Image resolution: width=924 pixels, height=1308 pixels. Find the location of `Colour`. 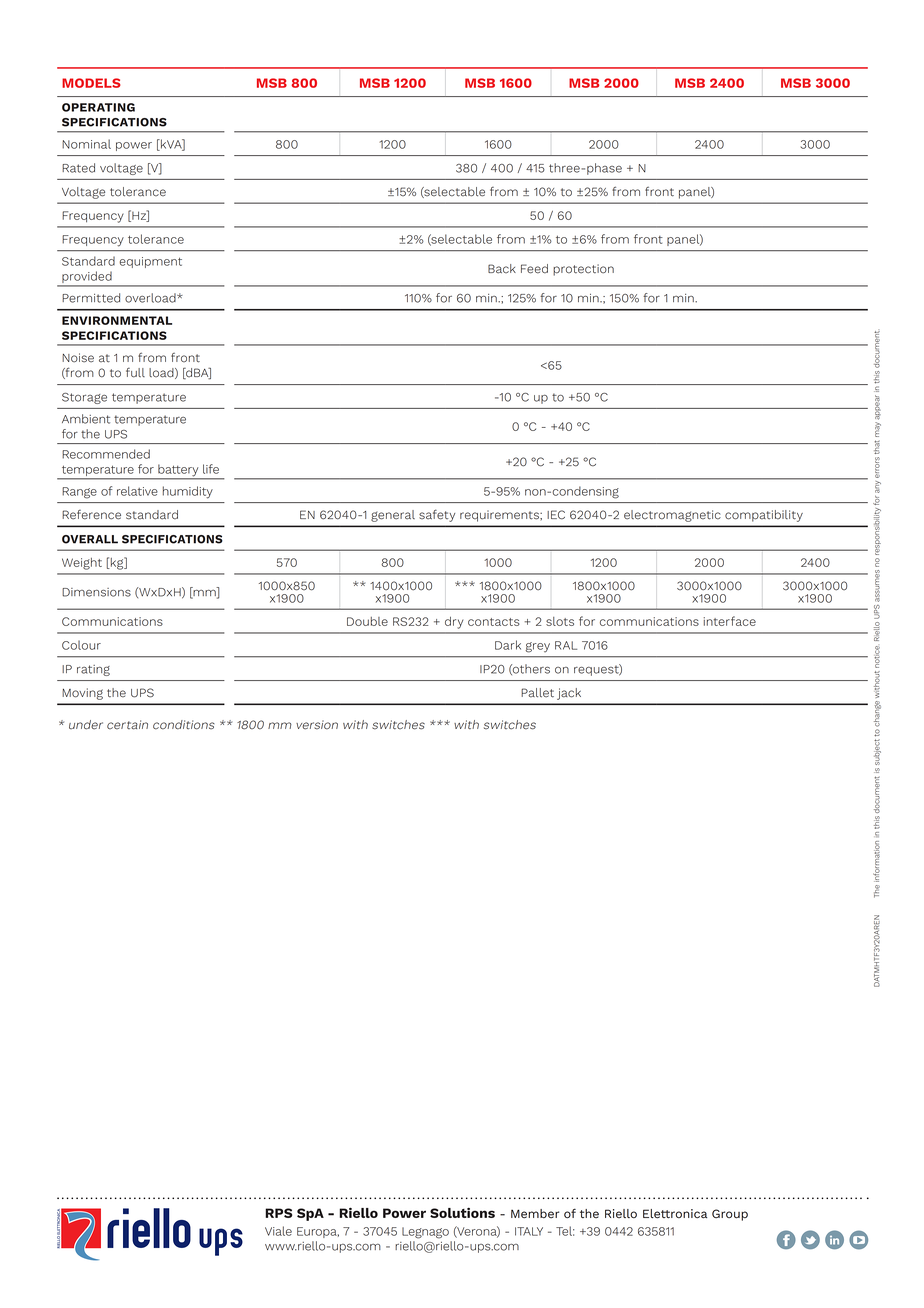

Colour is located at coordinates (81, 645).
